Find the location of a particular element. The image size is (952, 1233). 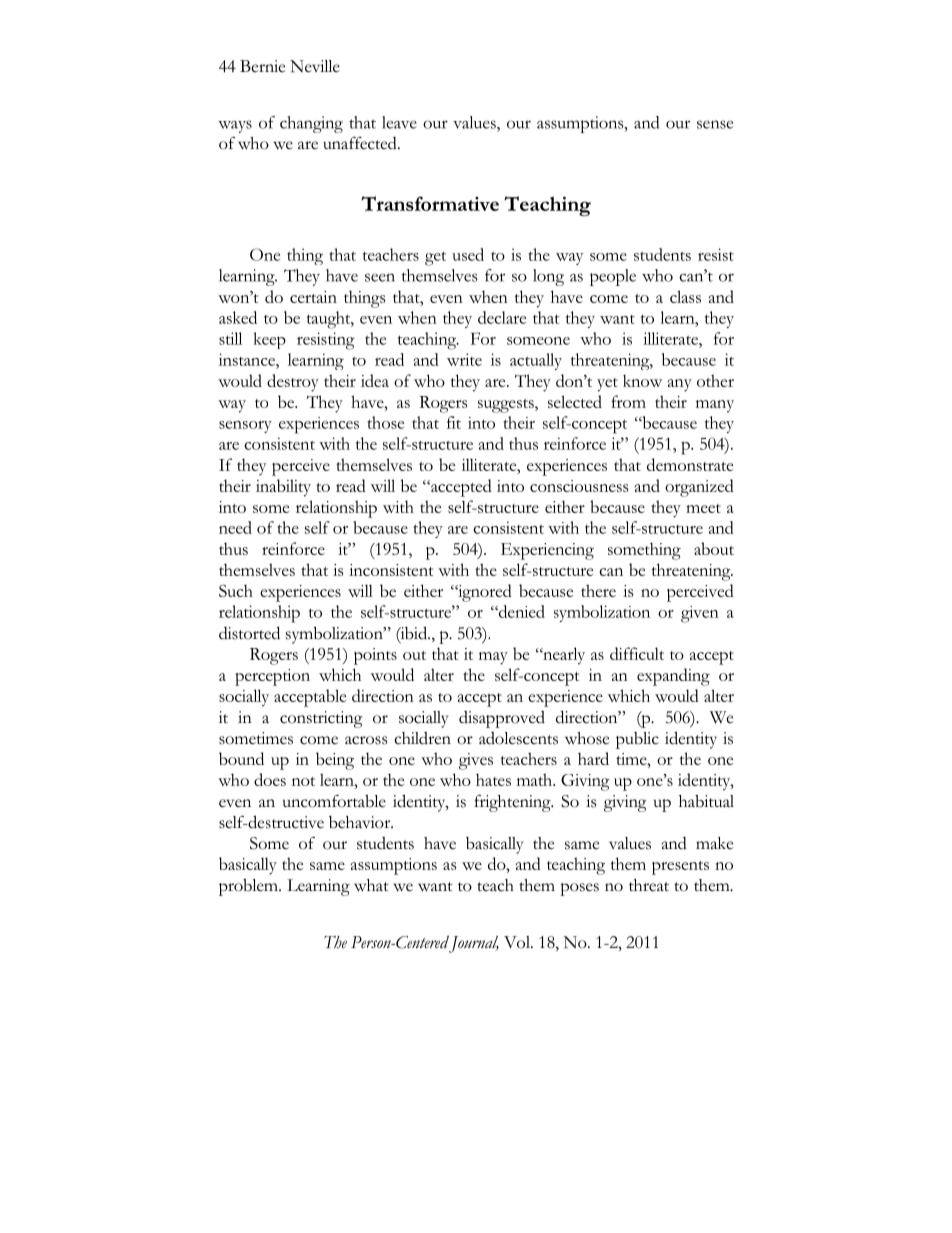

Bernie is located at coordinates (262, 66).
